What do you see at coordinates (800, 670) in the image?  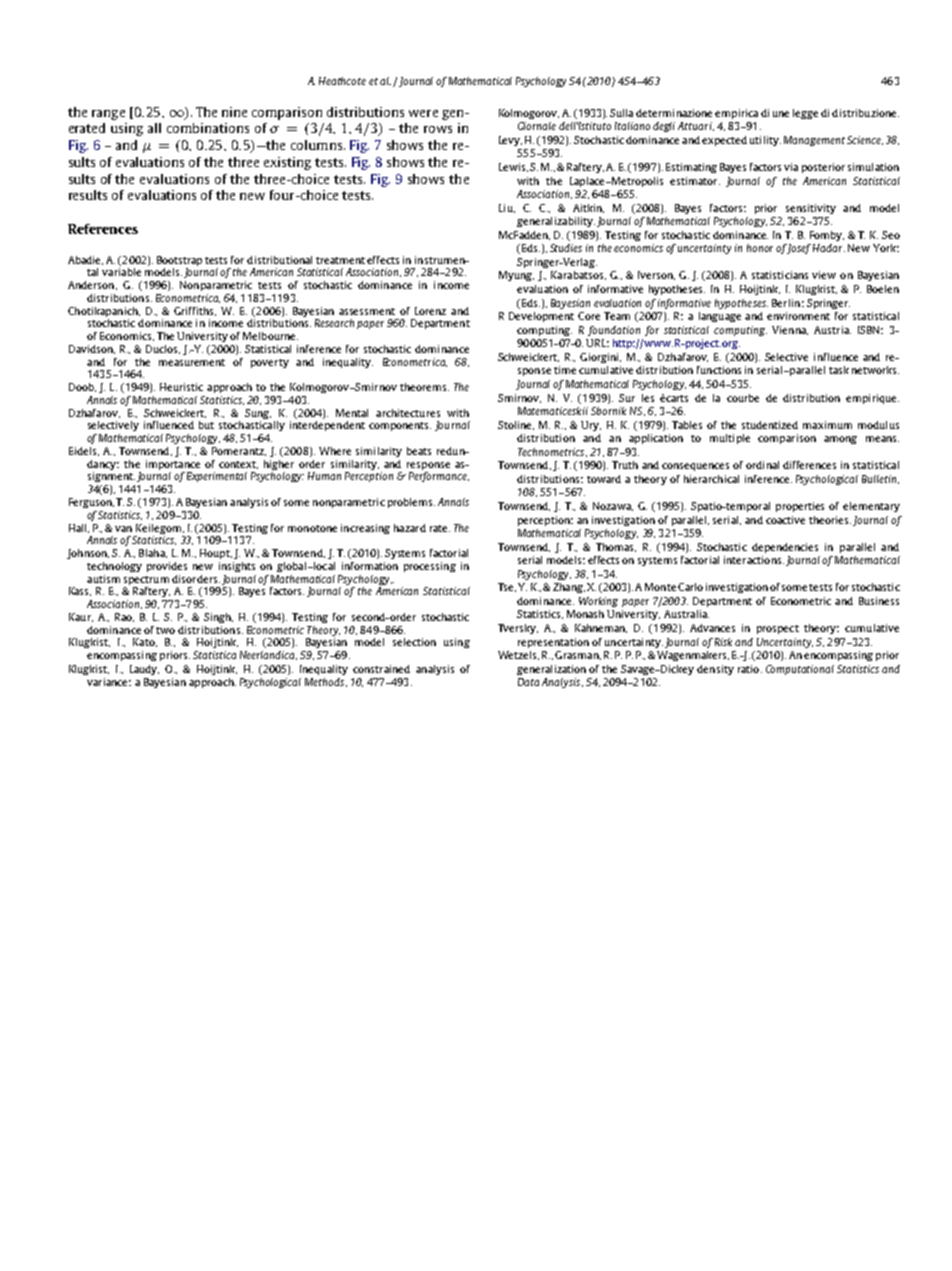 I see `Computational` at bounding box center [800, 670].
